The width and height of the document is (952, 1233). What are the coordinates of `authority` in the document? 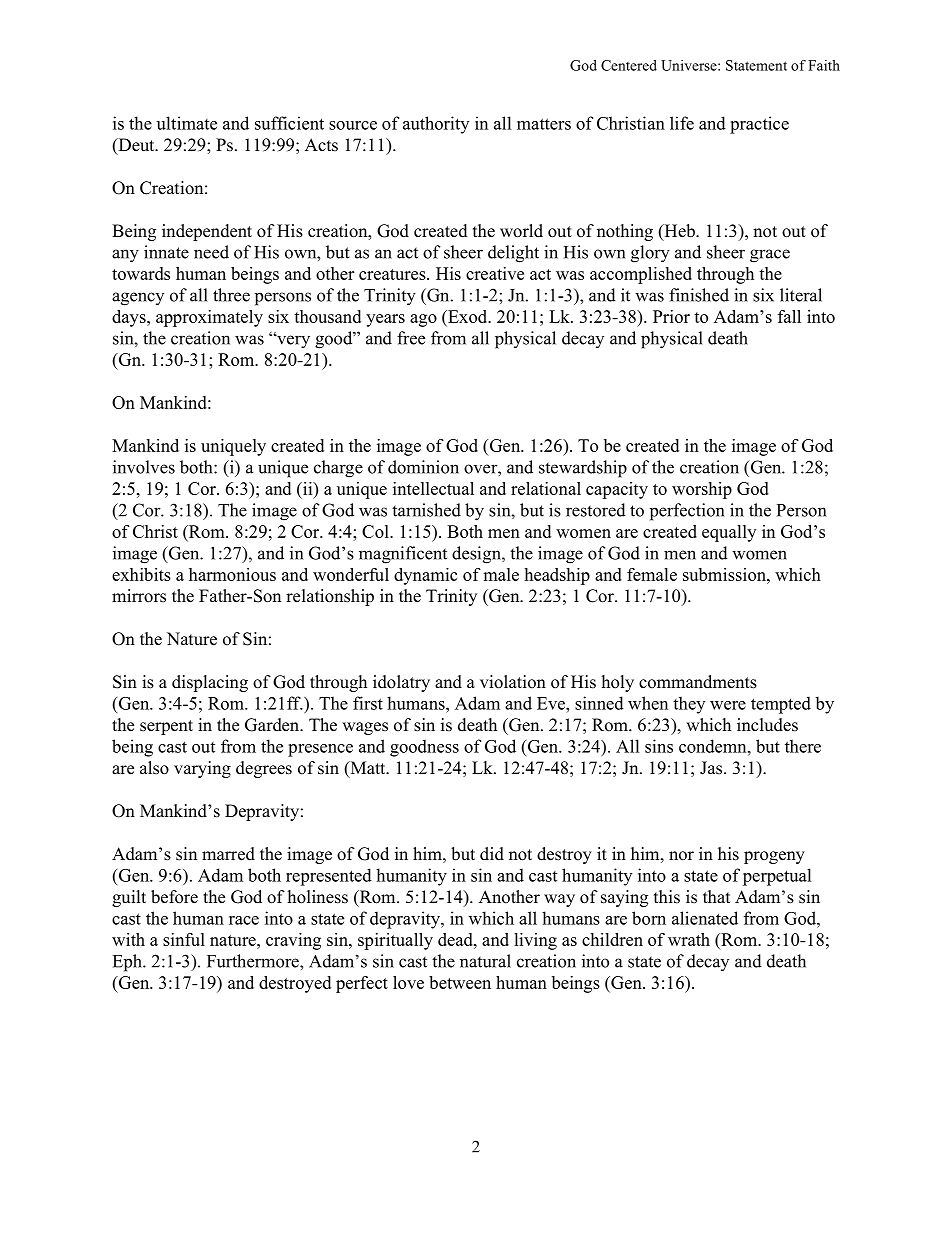 It's located at (436, 125).
